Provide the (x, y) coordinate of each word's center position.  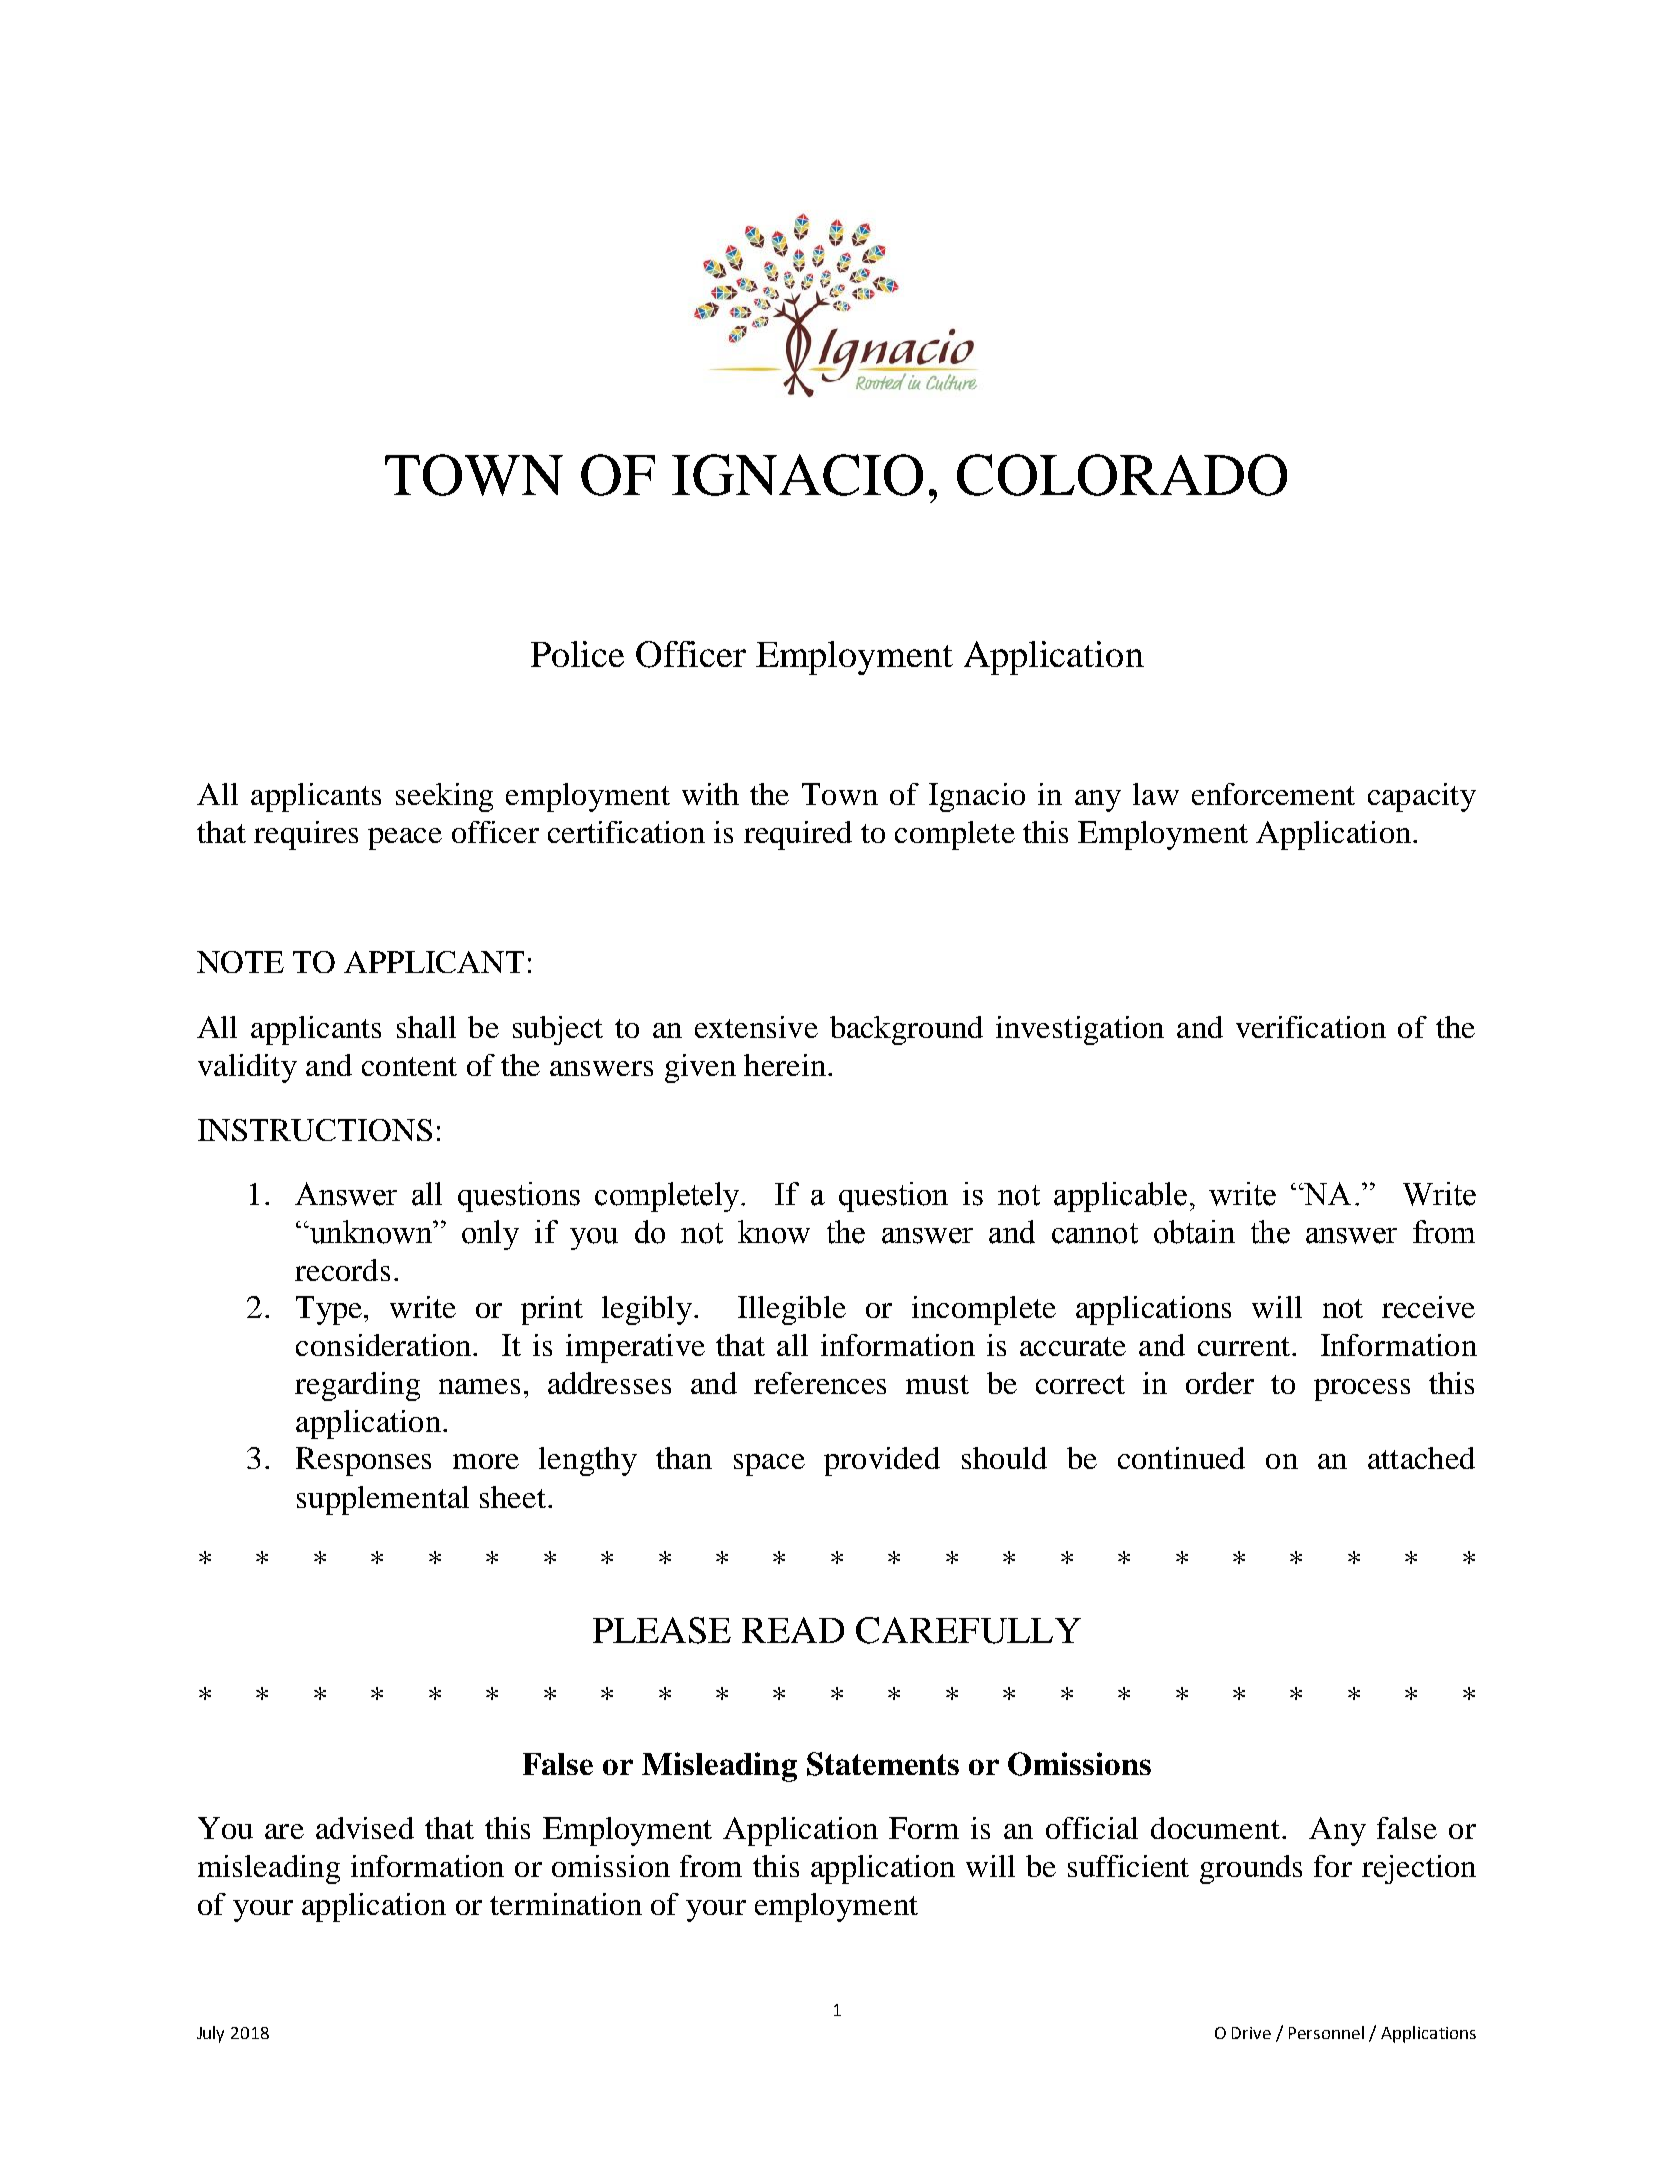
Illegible (792, 1310)
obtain (1194, 1232)
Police (577, 654)
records (342, 1270)
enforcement (1273, 794)
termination (566, 1904)
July (210, 2034)
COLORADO (1122, 475)
